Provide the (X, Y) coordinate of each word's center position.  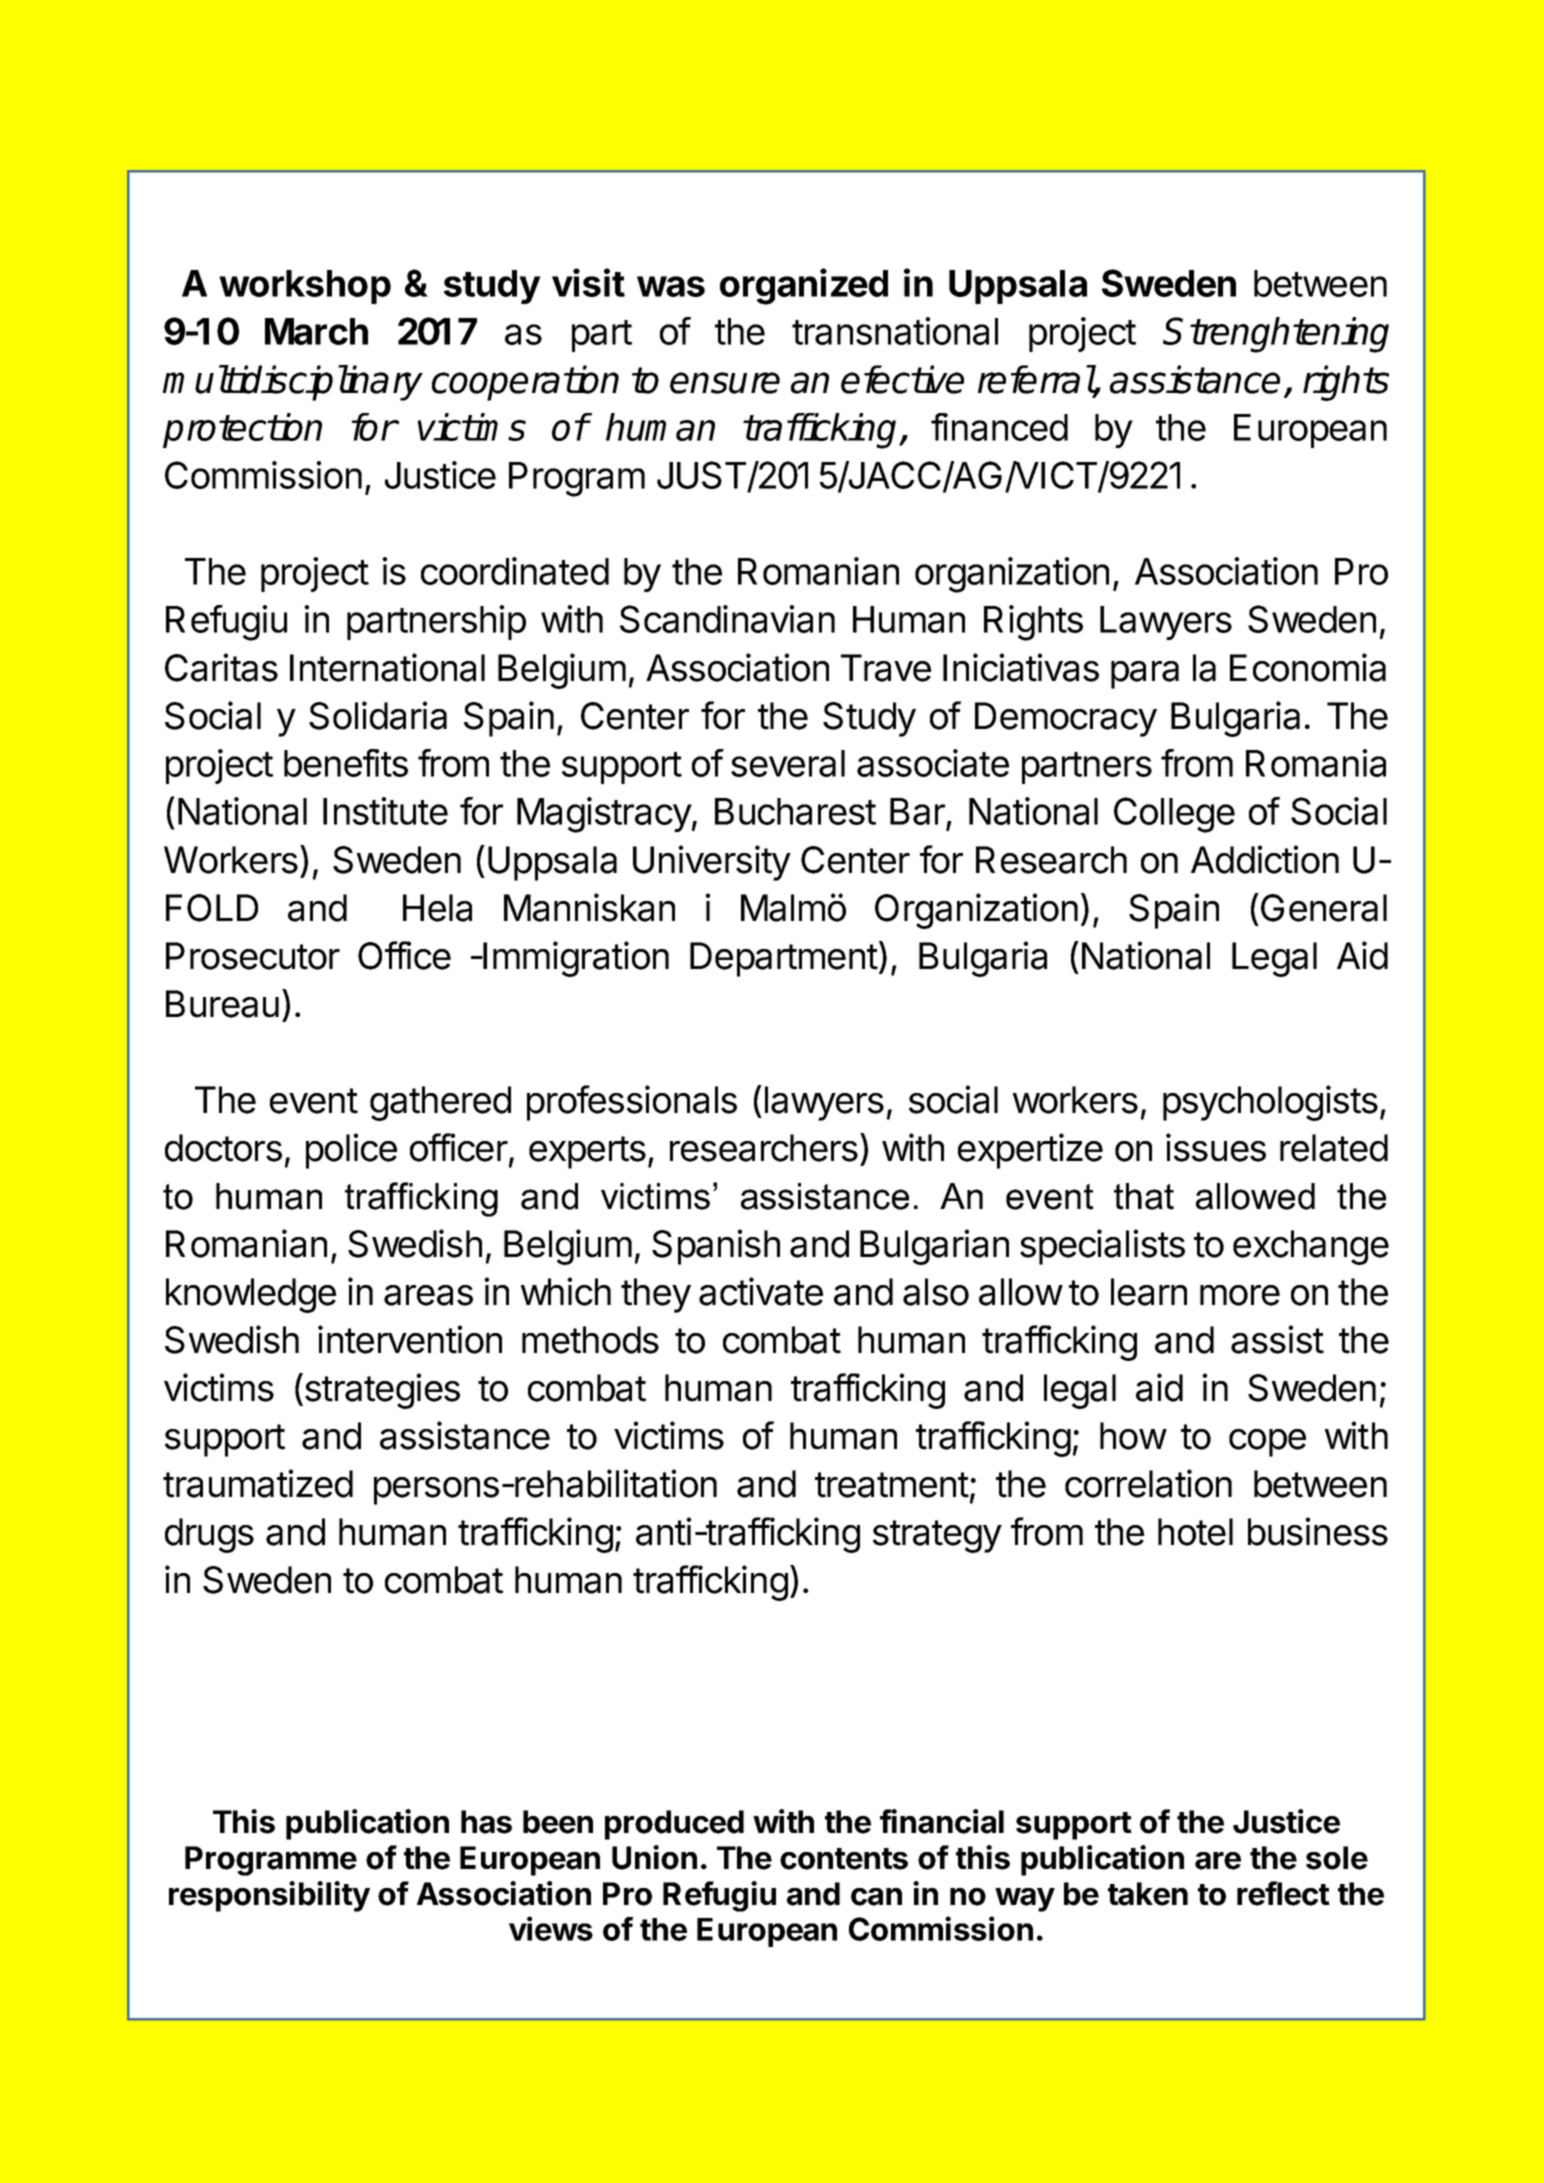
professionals (632, 1103)
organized (804, 286)
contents (844, 1859)
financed (999, 427)
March (316, 331)
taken (1148, 1894)
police (351, 1151)
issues (1216, 1147)
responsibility (269, 1896)
